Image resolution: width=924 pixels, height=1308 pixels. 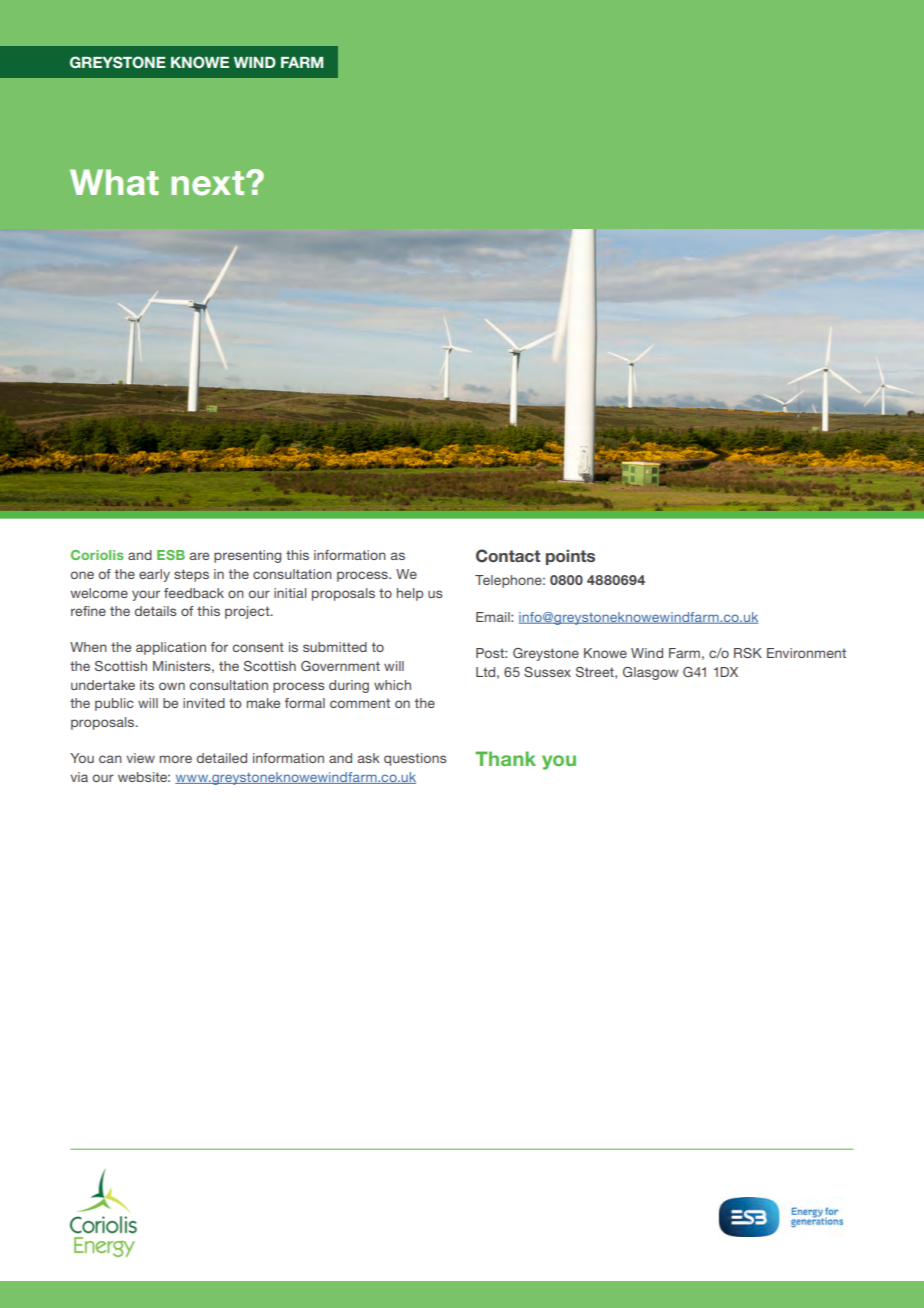 What do you see at coordinates (171, 555) in the screenshot?
I see `ESB` at bounding box center [171, 555].
